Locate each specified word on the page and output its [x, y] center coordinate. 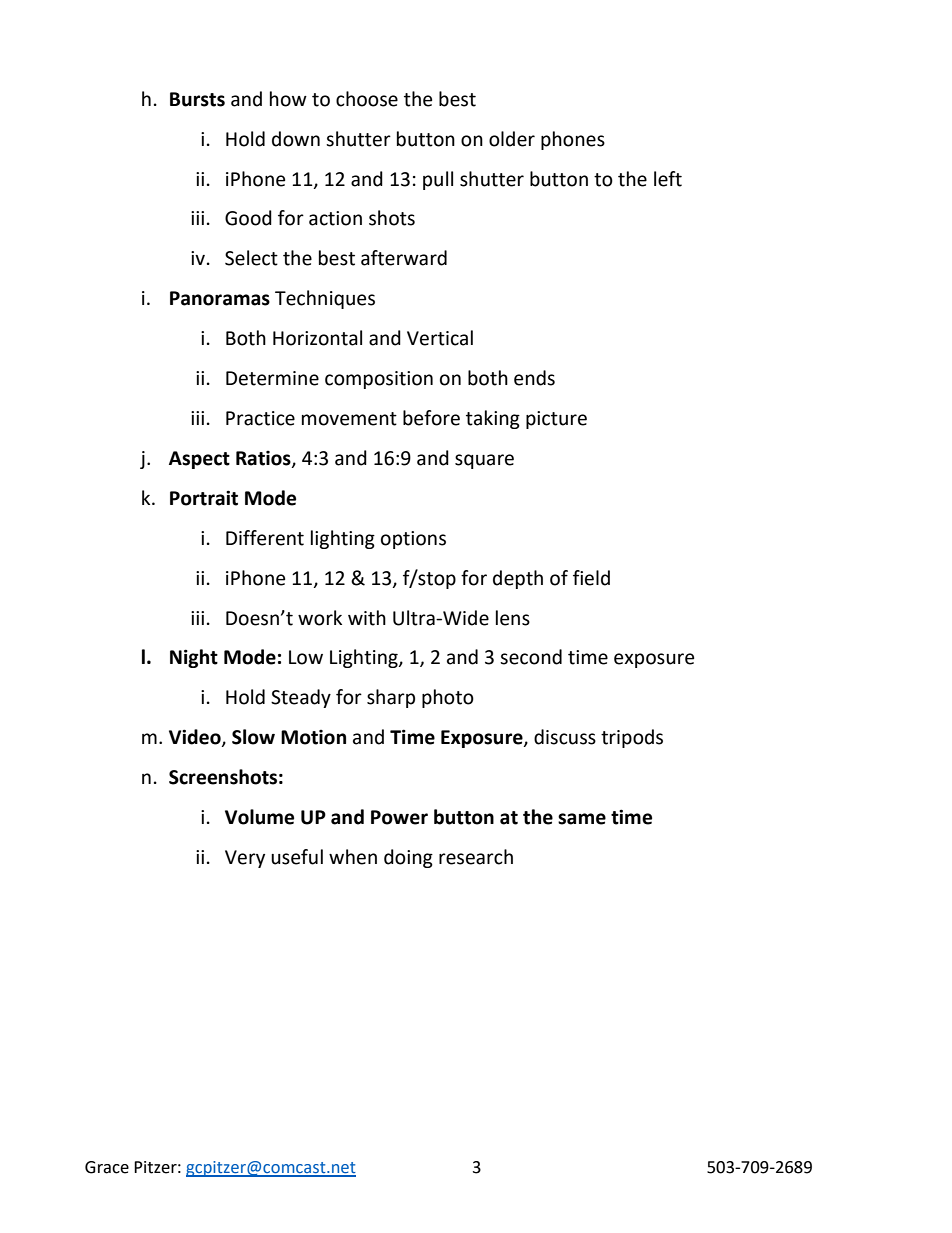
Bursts [197, 99]
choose [367, 99]
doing [408, 858]
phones [573, 140]
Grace [107, 1167]
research [476, 857]
